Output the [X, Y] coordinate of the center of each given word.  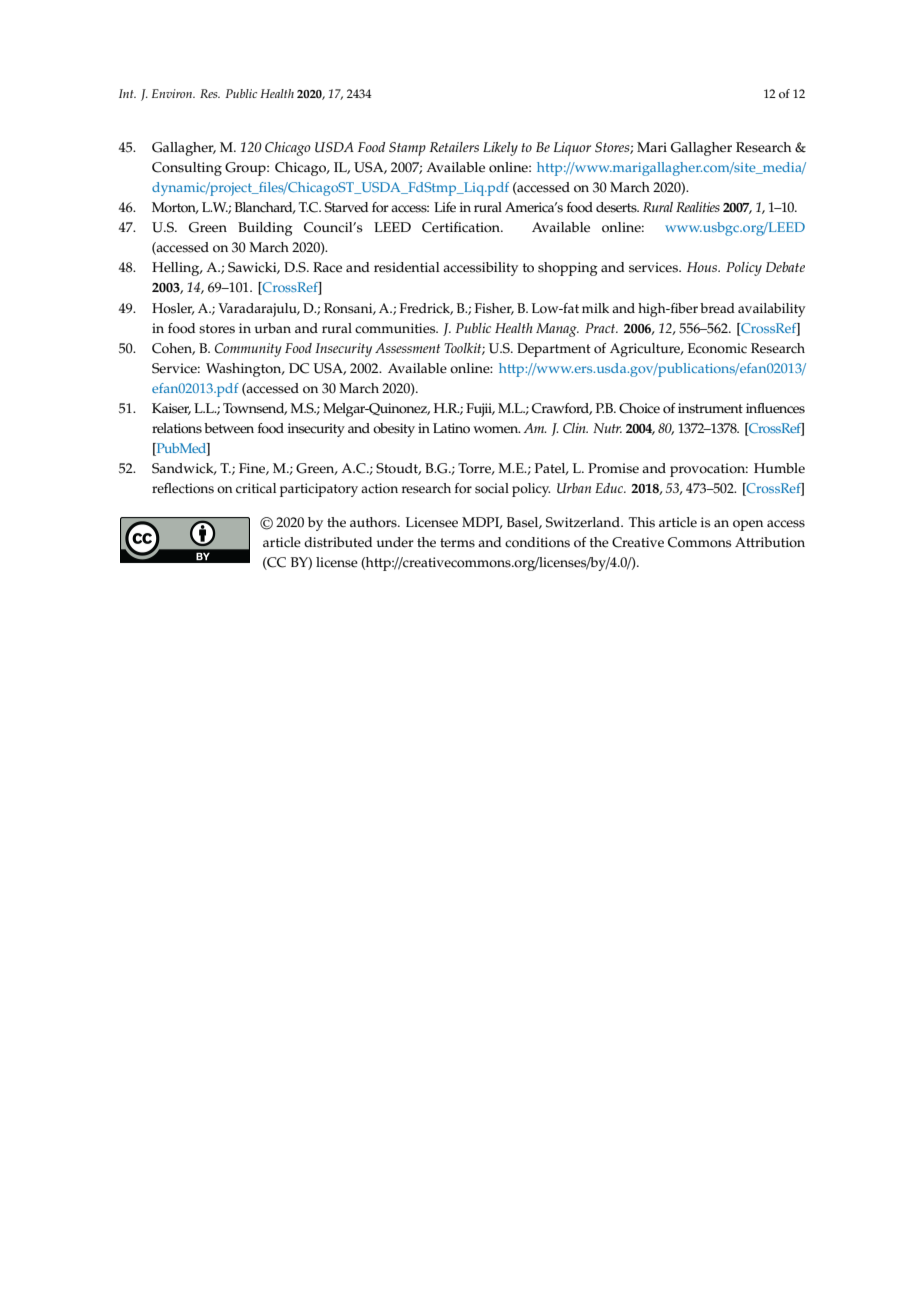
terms [457, 543]
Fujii [480, 410]
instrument [710, 408]
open [748, 525]
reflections [183, 488]
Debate [785, 267]
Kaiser [171, 409]
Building [265, 229]
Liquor [572, 149]
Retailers [454, 147]
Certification [462, 227]
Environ [173, 93]
